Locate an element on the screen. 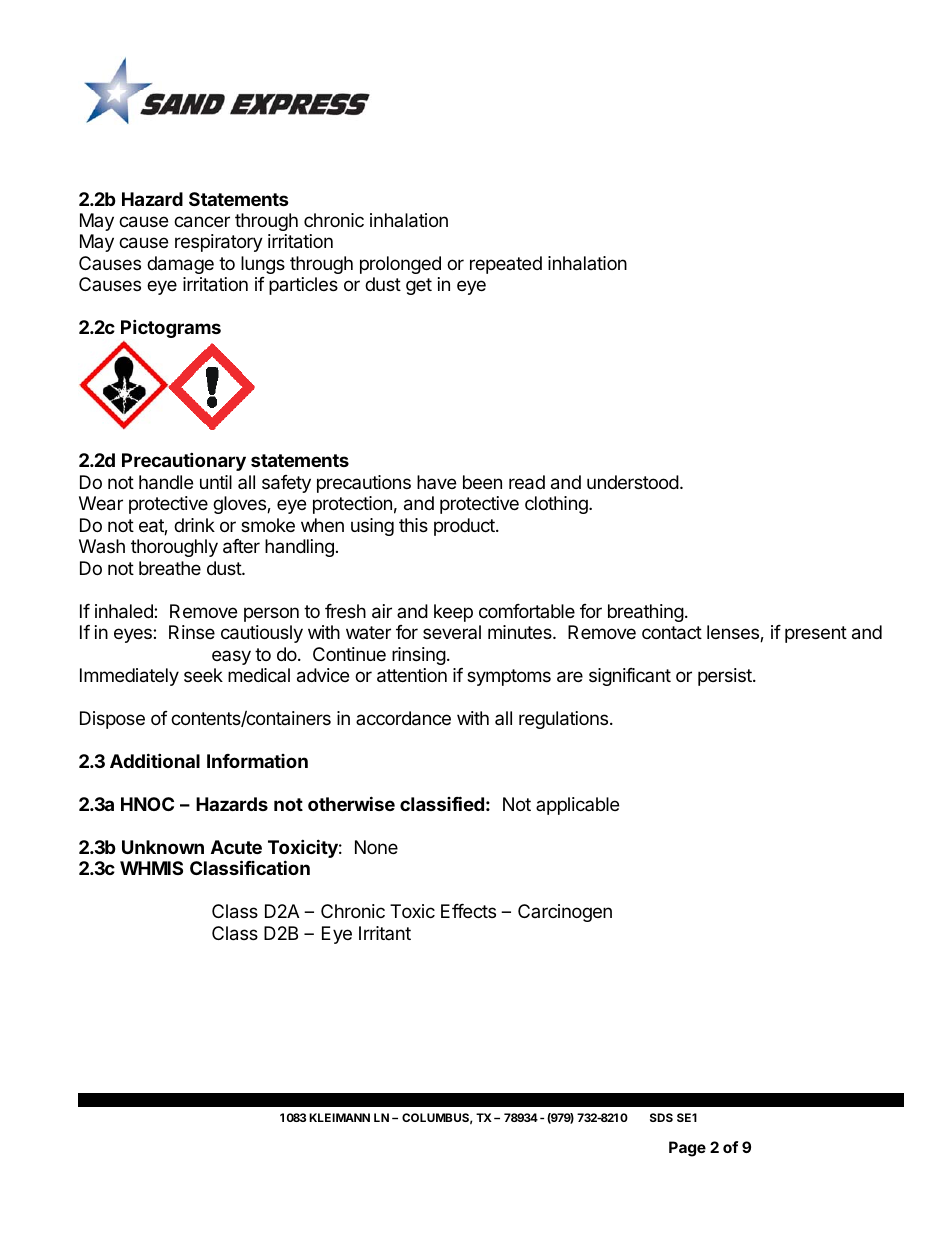 The image size is (952, 1233). attention is located at coordinates (412, 675).
